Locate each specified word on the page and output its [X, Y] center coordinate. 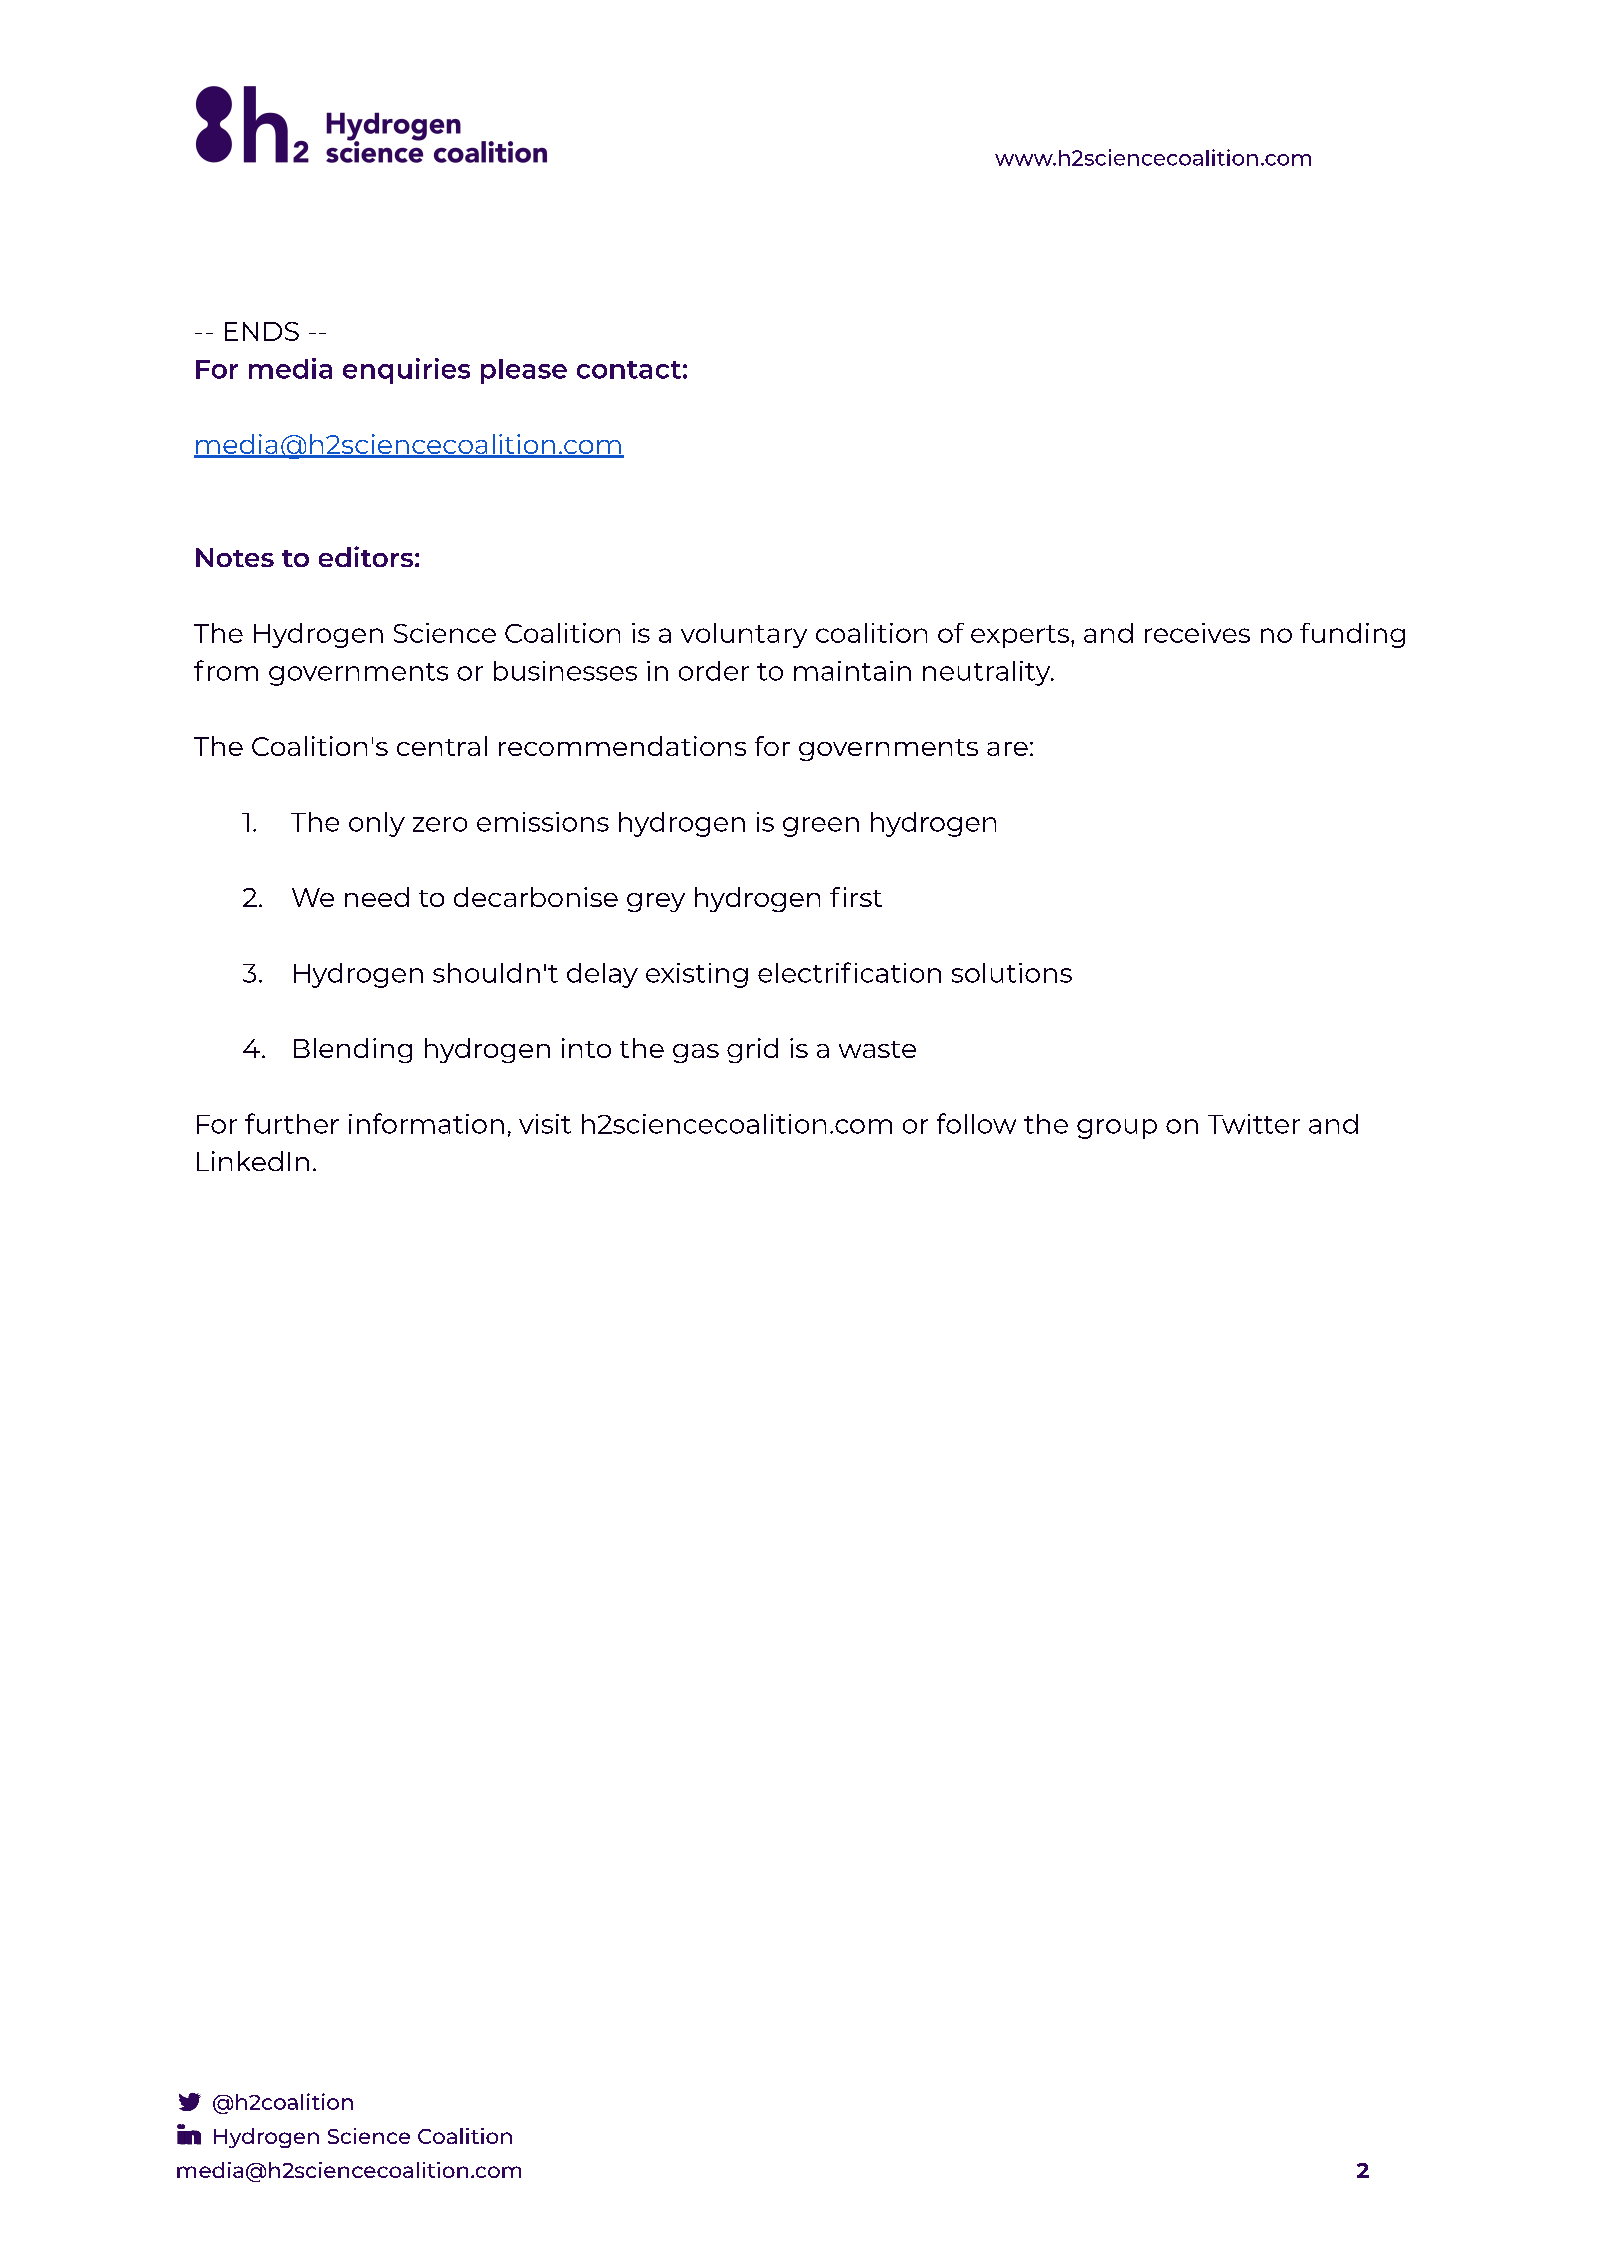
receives [1197, 633]
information [426, 1123]
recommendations [622, 746]
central [442, 746]
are [1007, 749]
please [524, 371]
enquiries [406, 371]
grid [752, 1050]
